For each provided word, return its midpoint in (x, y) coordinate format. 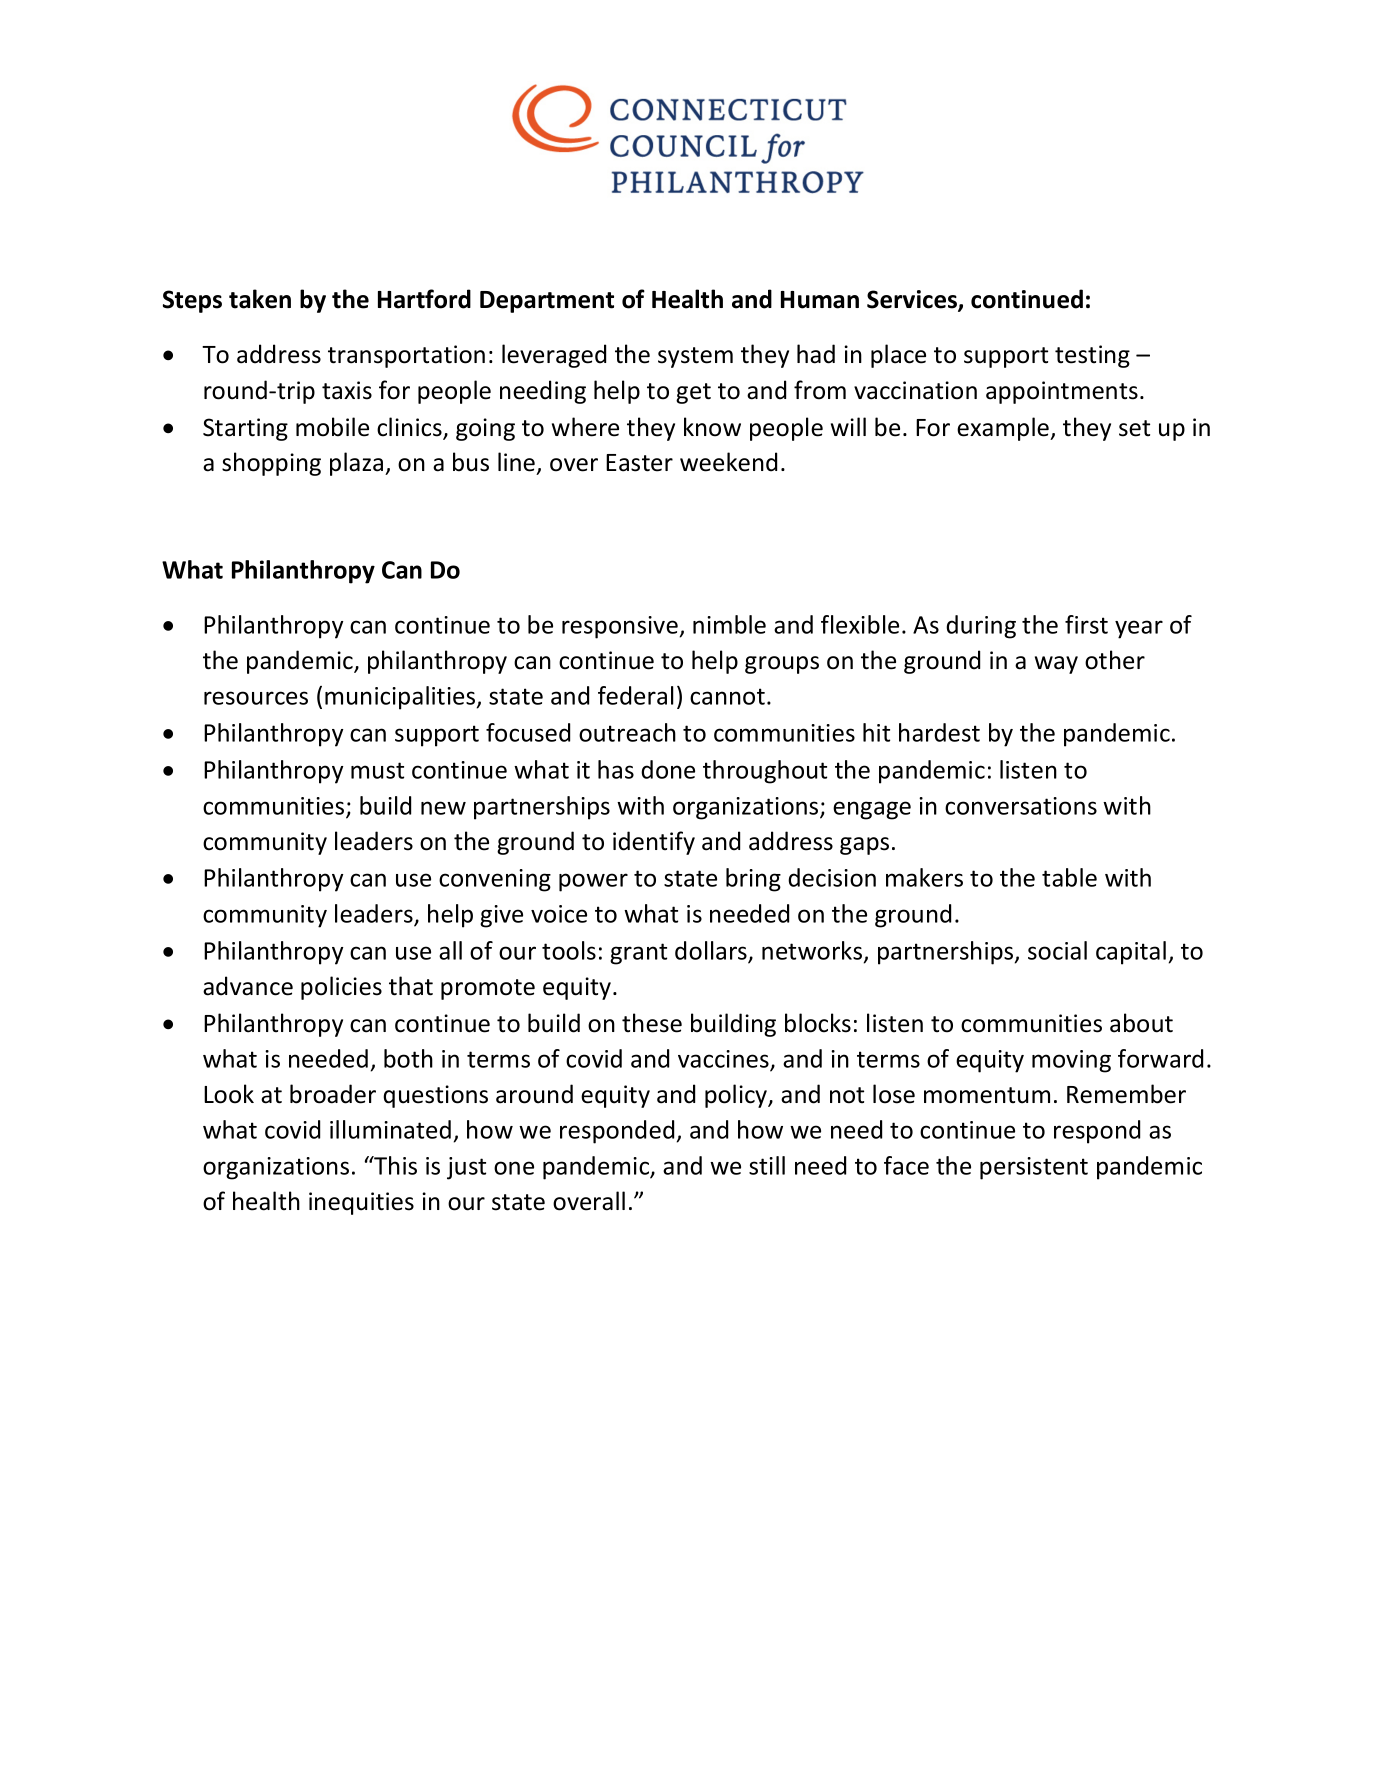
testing (1092, 356)
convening (495, 880)
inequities (361, 1203)
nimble (729, 624)
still (767, 1165)
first (1086, 624)
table (1069, 877)
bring (753, 880)
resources (256, 698)
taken (260, 299)
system (695, 357)
